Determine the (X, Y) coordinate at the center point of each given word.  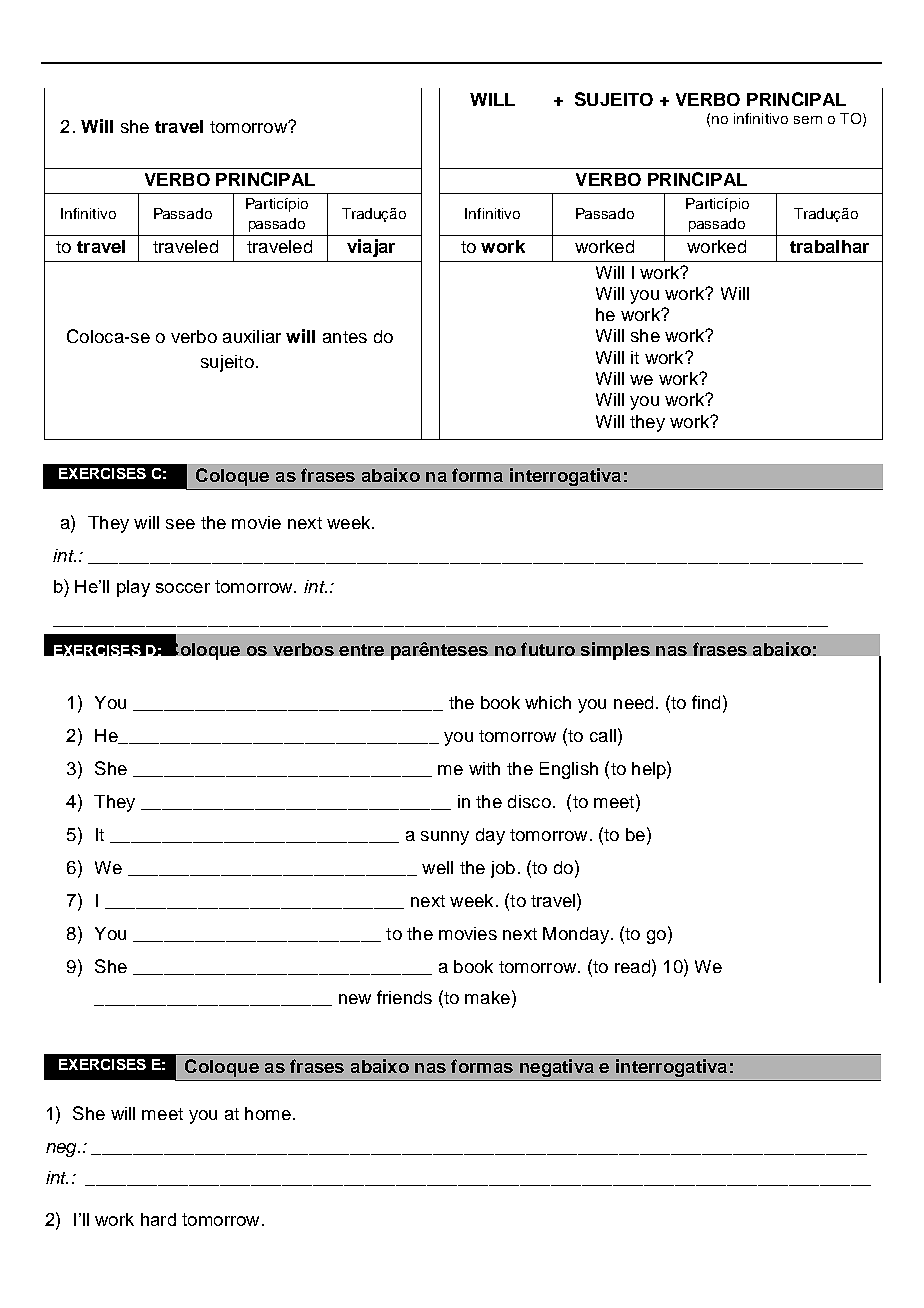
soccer (183, 588)
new (355, 999)
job (503, 869)
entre (361, 650)
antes (345, 337)
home (268, 1113)
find (706, 702)
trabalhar (829, 246)
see (180, 524)
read (632, 966)
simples (615, 651)
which (548, 702)
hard (158, 1219)
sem (808, 120)
